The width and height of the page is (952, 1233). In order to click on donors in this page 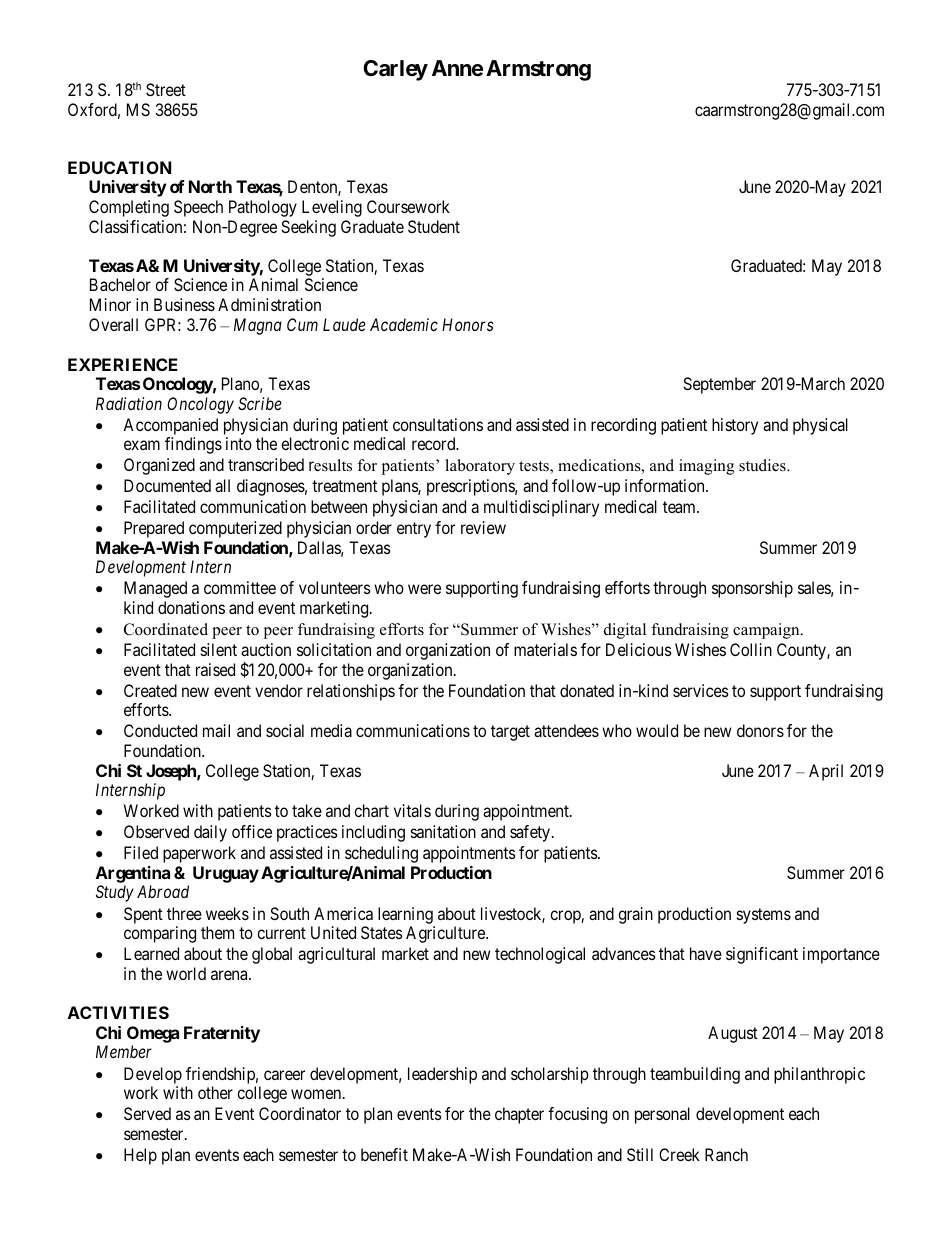, I will do `click(760, 730)`.
